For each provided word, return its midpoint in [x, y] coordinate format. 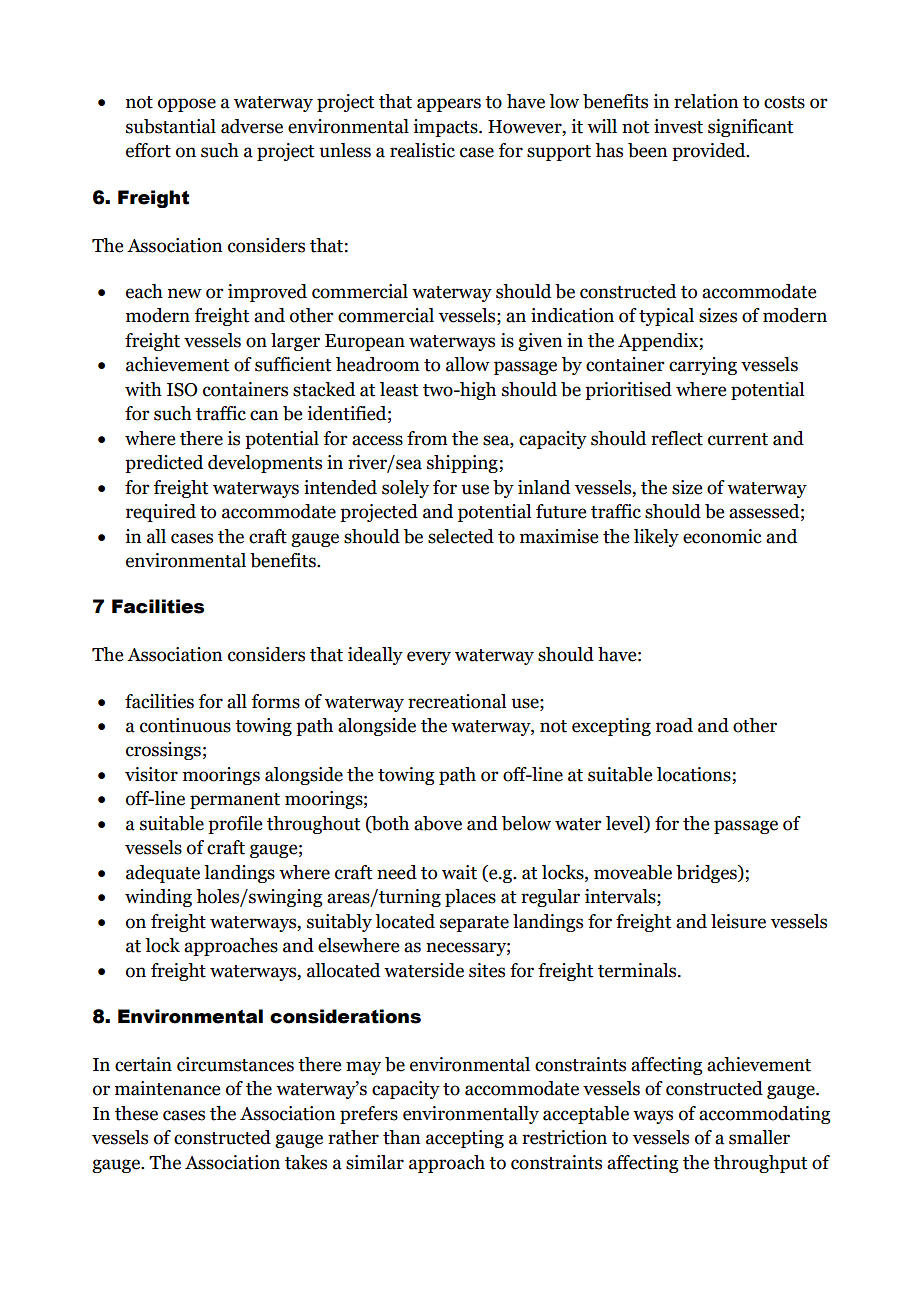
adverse [252, 126]
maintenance [167, 1088]
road [674, 725]
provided [710, 152]
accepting [465, 1139]
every [429, 658]
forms [276, 701]
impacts [446, 128]
